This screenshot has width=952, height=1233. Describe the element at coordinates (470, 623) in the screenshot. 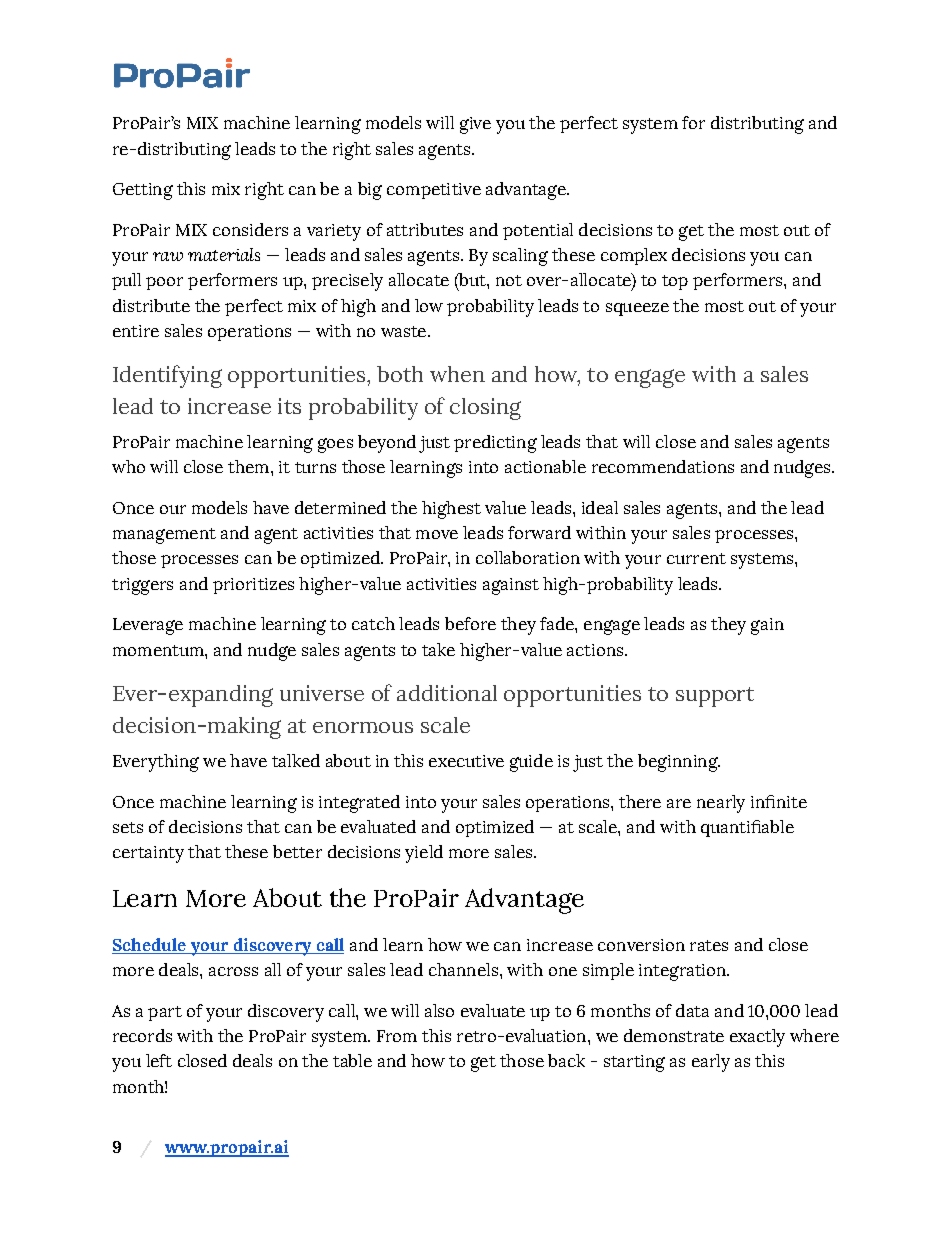

I see `before` at that location.
